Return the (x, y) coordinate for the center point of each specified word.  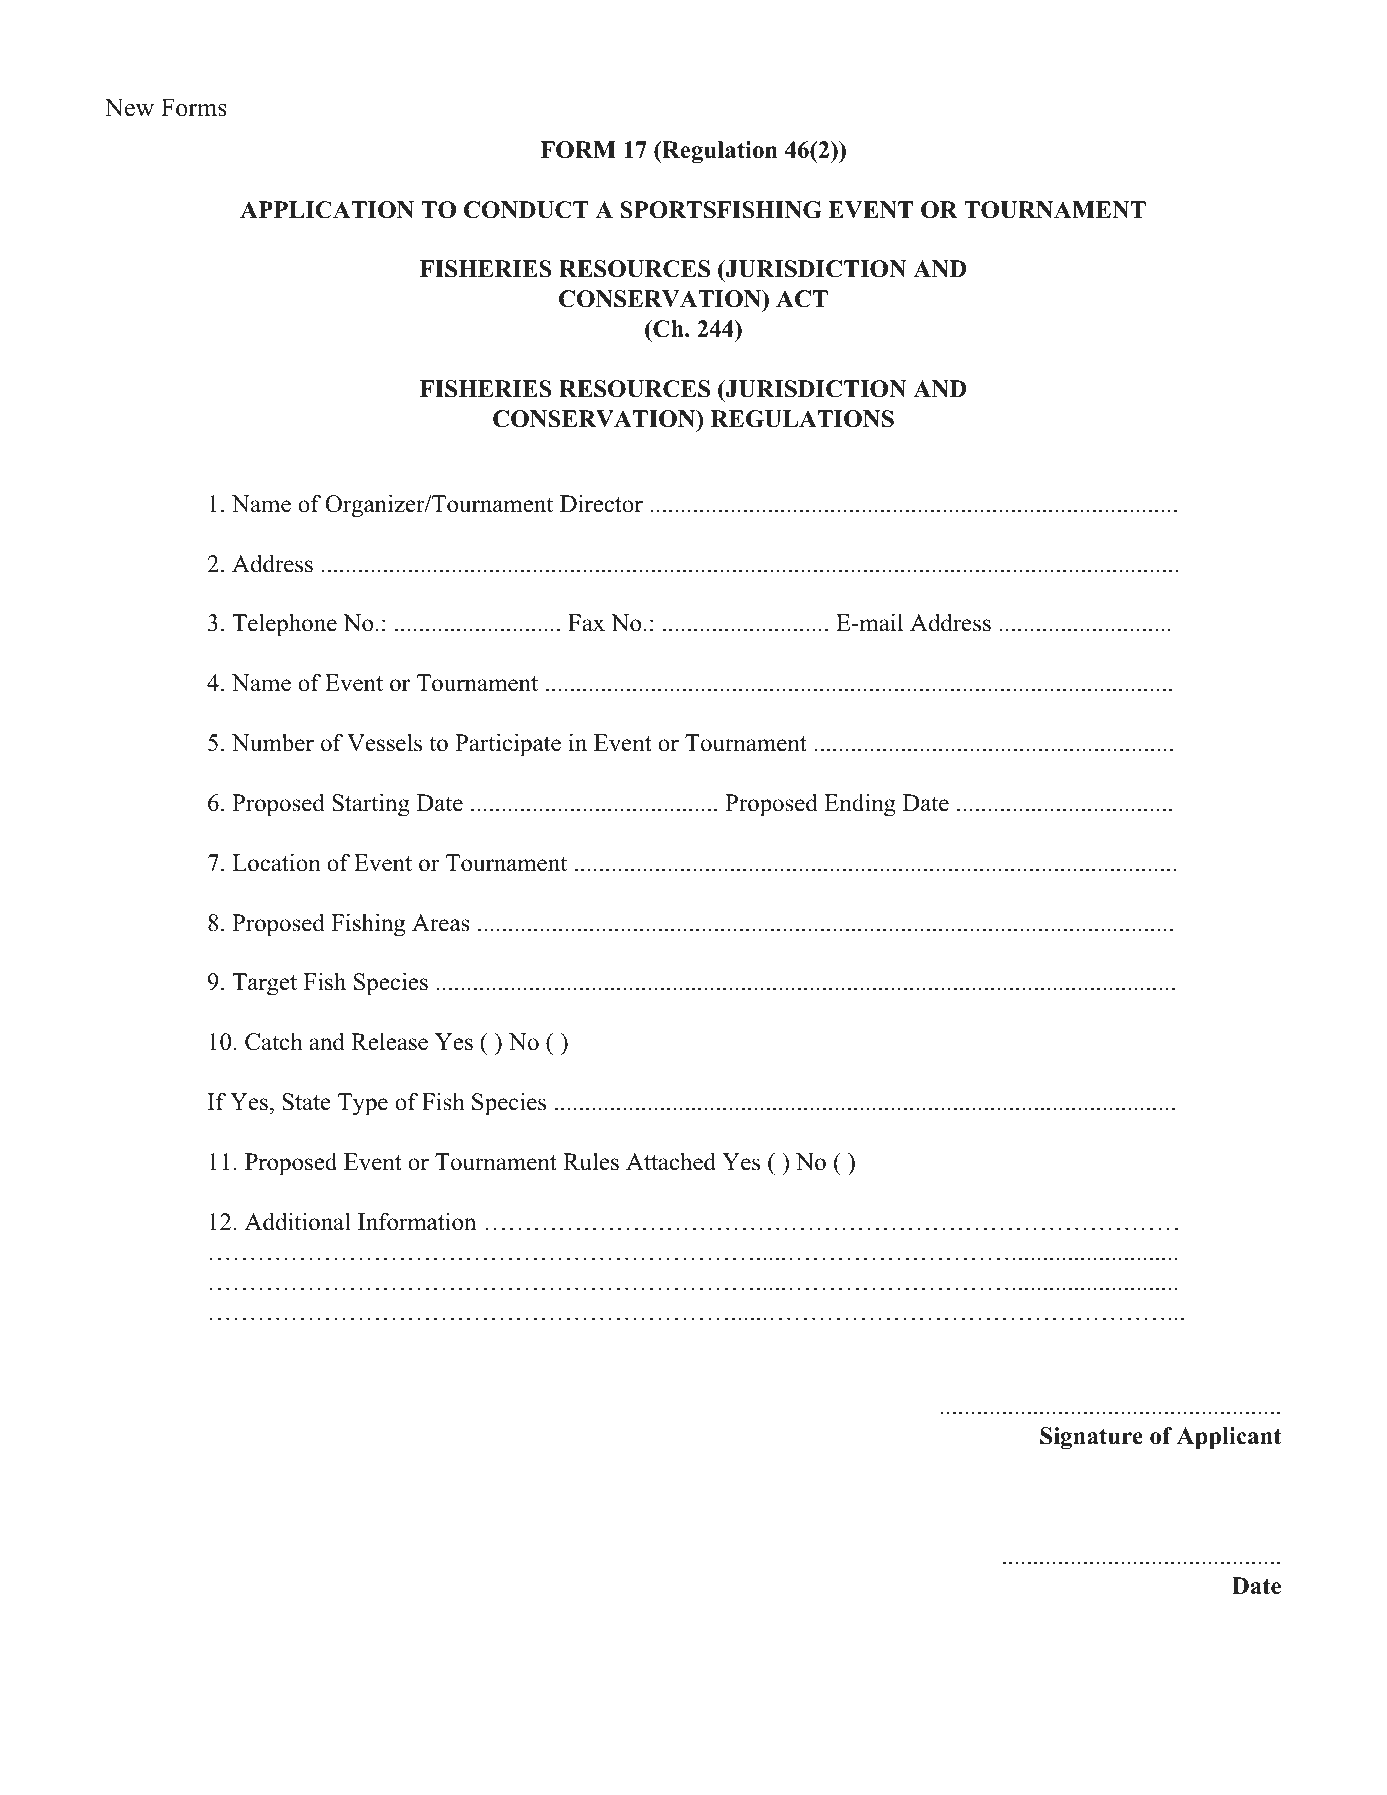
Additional (298, 1221)
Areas (441, 923)
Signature (1091, 1438)
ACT (802, 299)
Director (601, 503)
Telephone (284, 625)
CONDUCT (526, 210)
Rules (591, 1162)
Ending (860, 805)
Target (264, 984)
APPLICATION (327, 210)
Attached (671, 1161)
